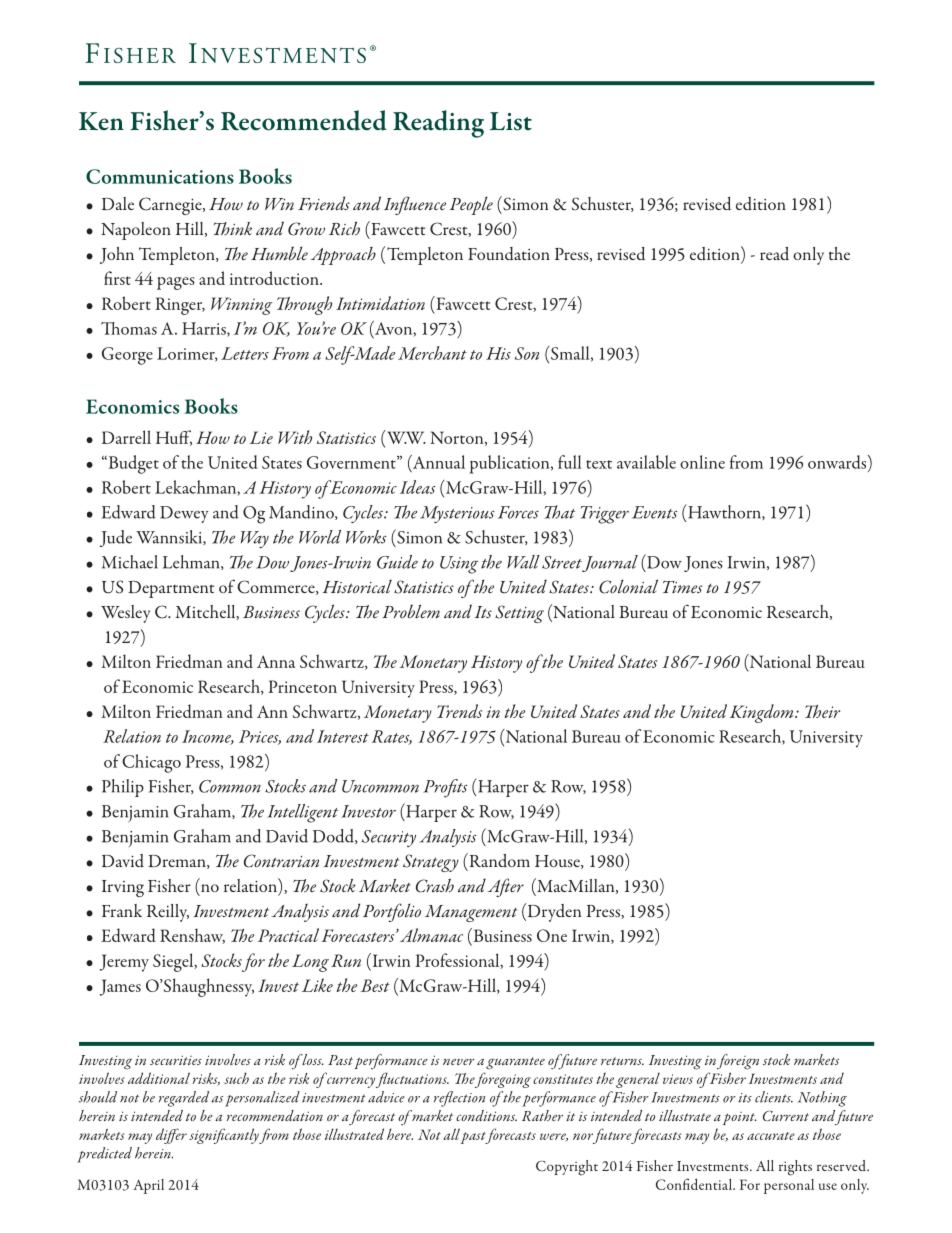 The height and width of the image is (1233, 952). What do you see at coordinates (509, 254) in the image?
I see `Foundation` at bounding box center [509, 254].
